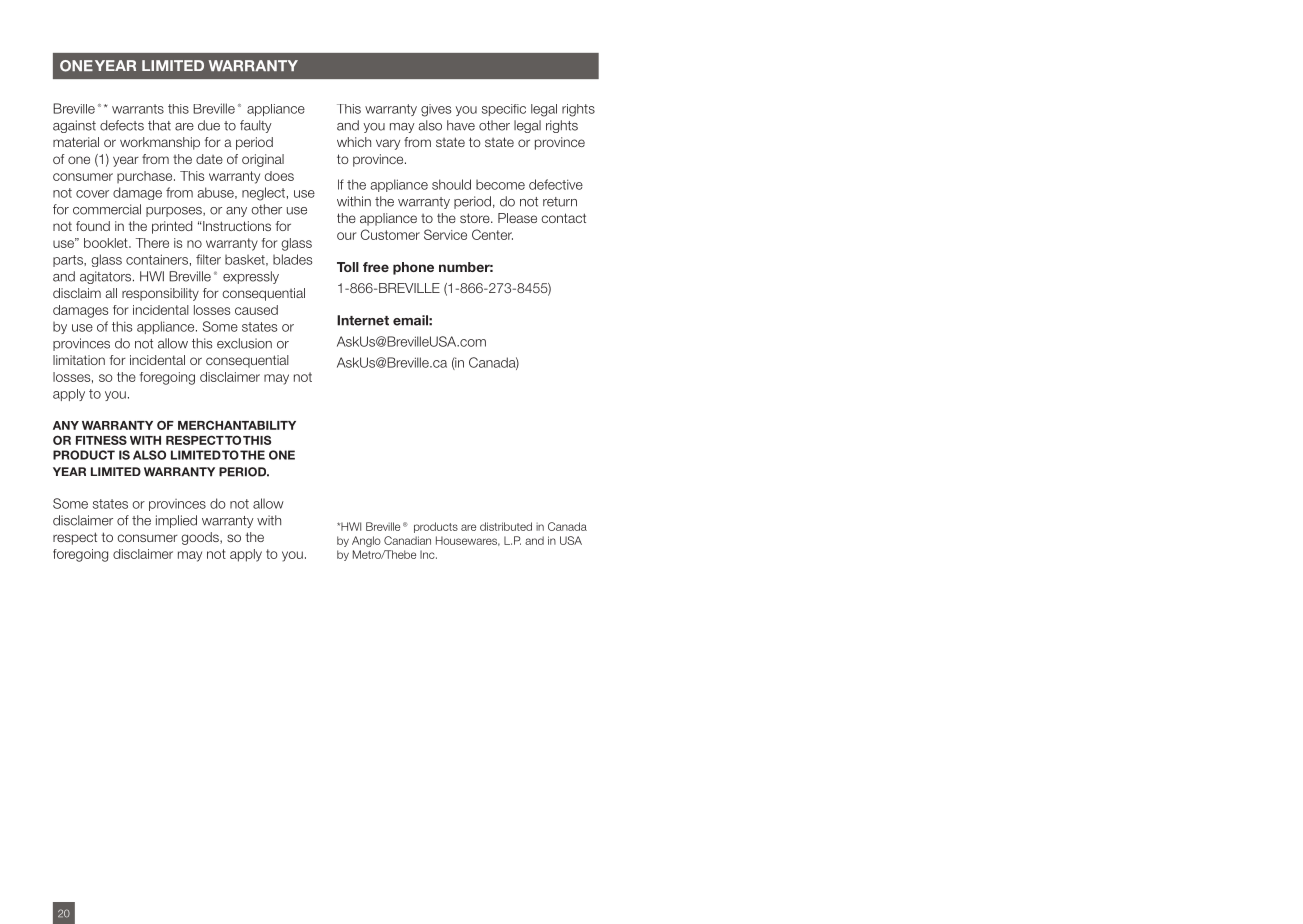 This document has height=924, width=1303. I want to click on Please, so click(517, 218).
